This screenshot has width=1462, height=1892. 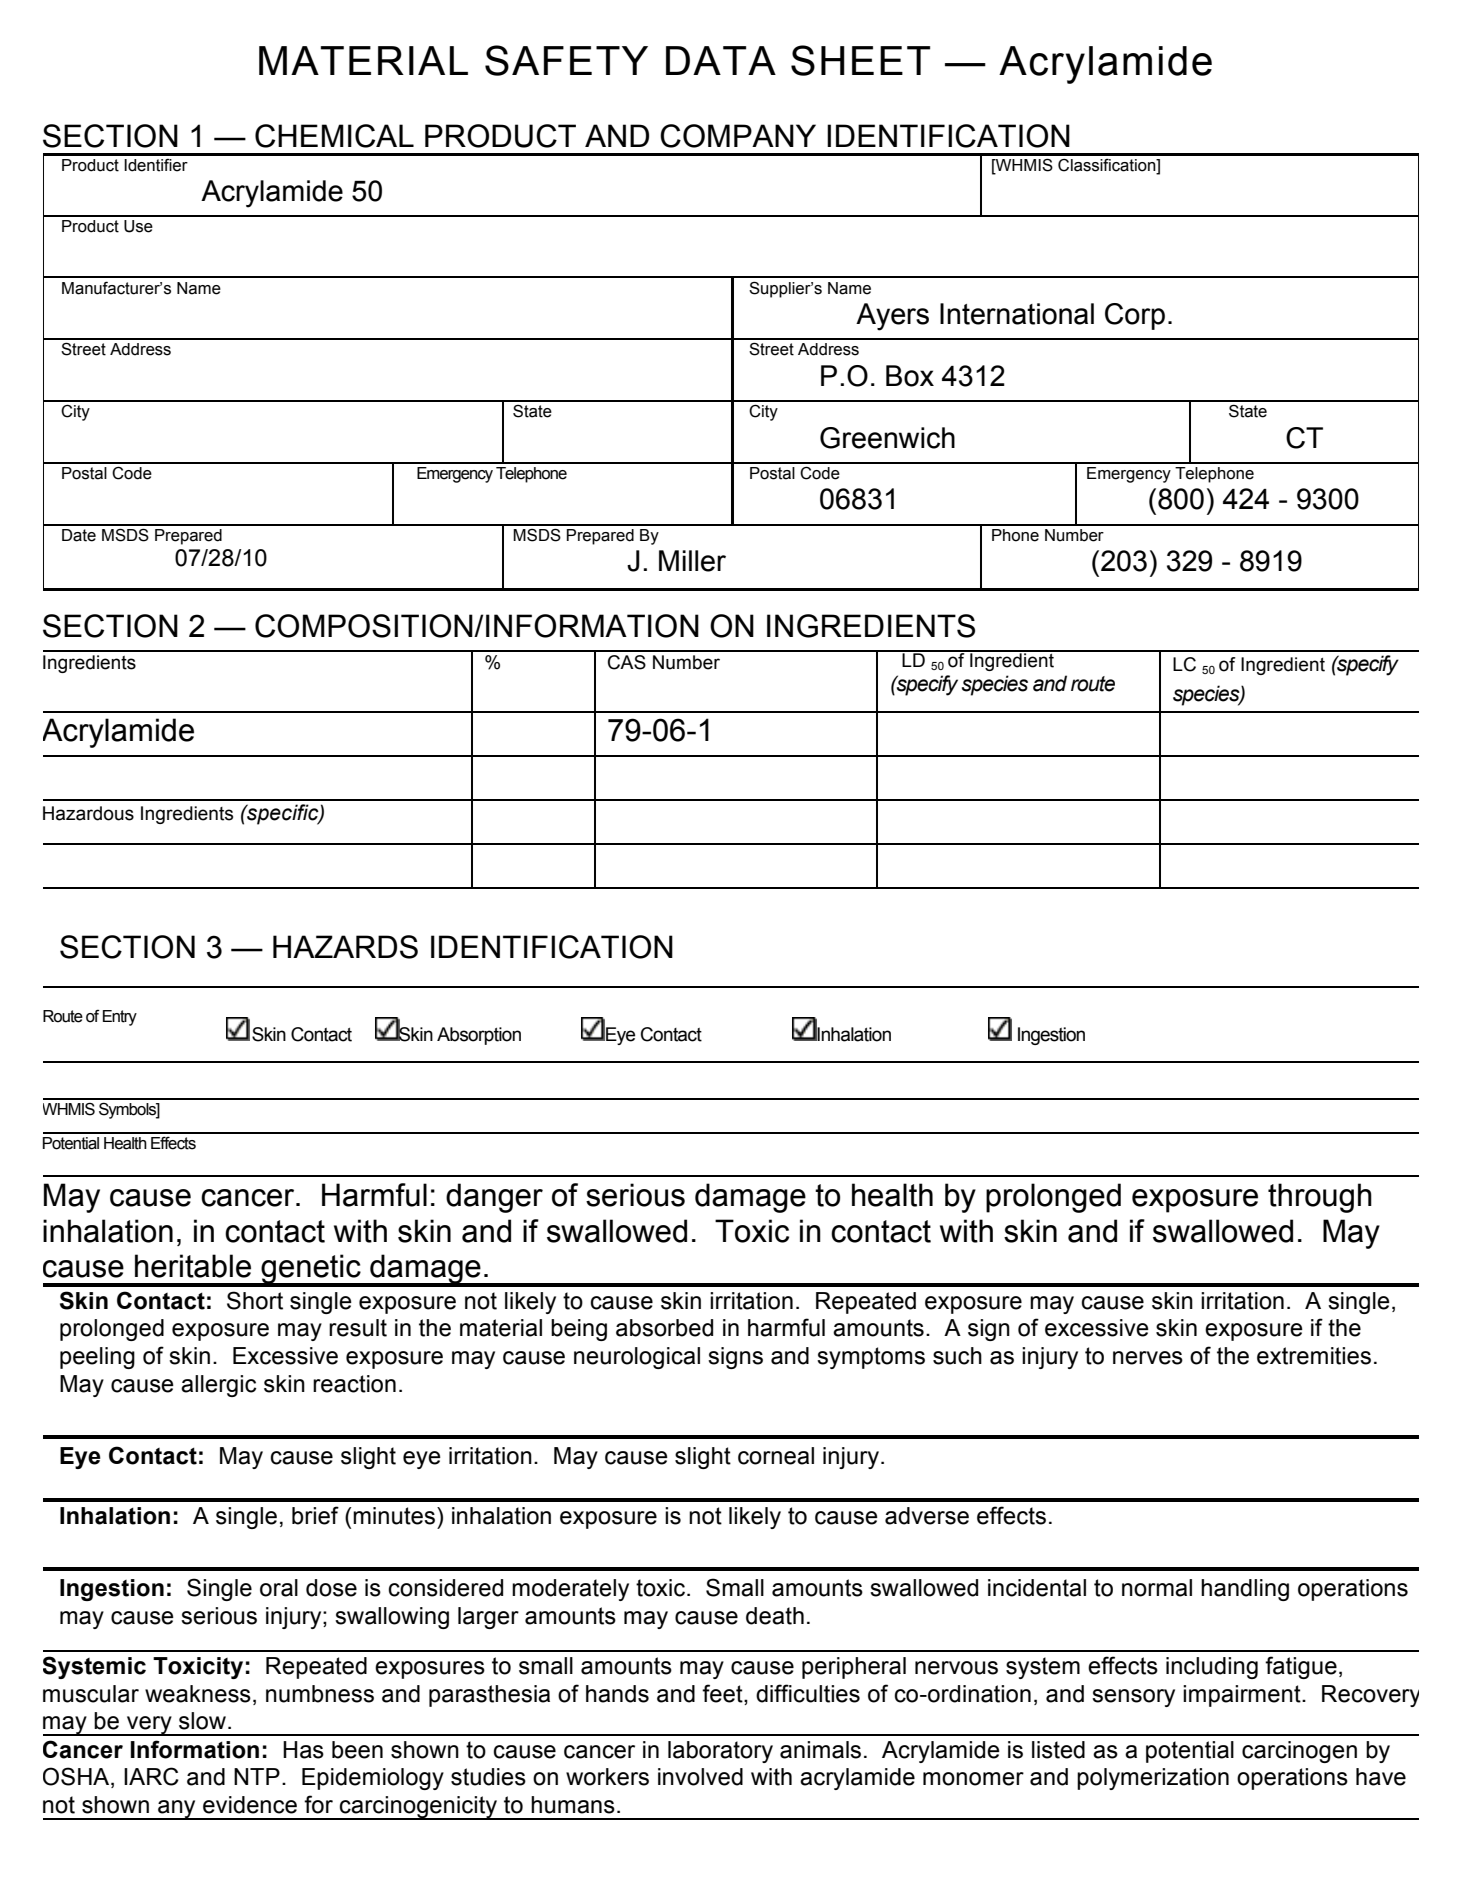 I want to click on laboratory, so click(x=720, y=1752).
